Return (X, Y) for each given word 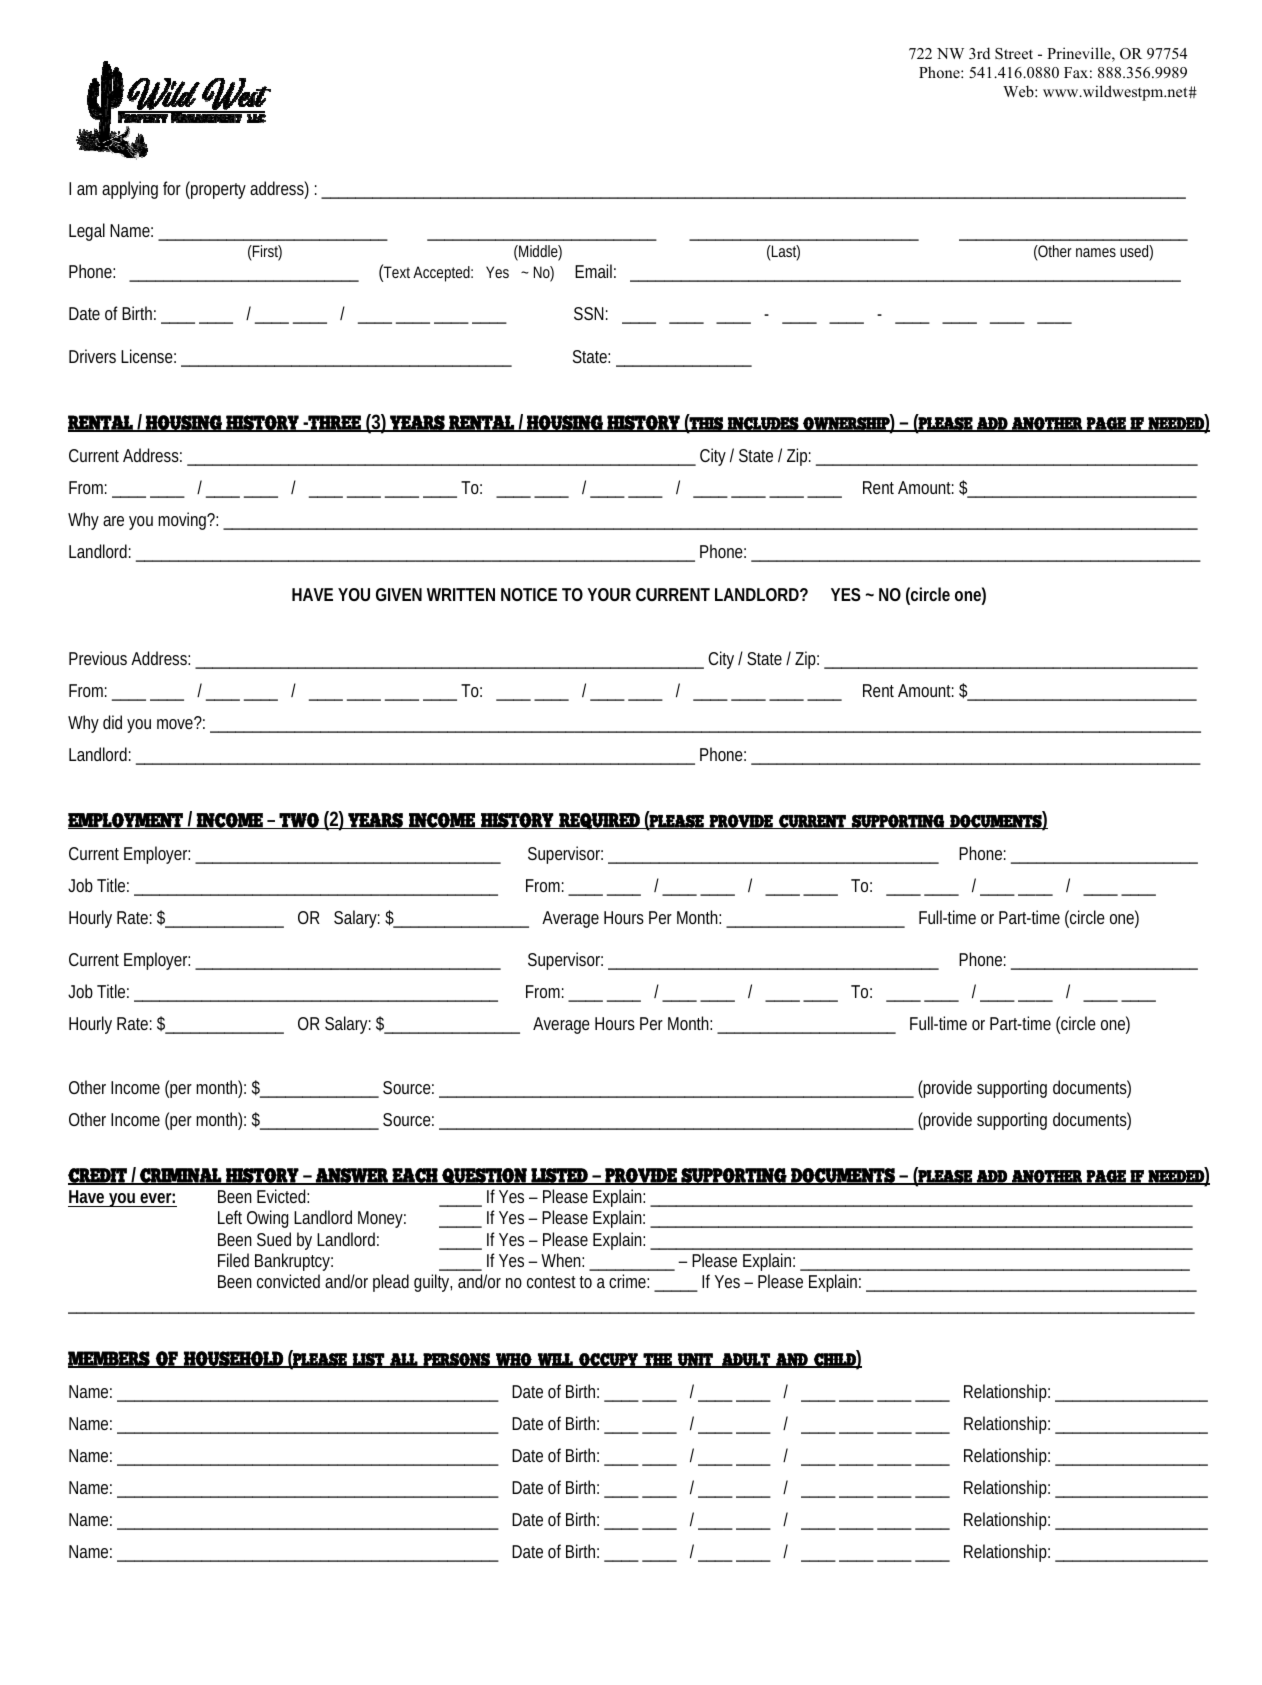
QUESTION (484, 1176)
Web (1019, 91)
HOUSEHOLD (233, 1359)
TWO (299, 821)
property (217, 190)
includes (763, 424)
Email (593, 271)
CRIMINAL (180, 1176)
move (175, 724)
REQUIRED (599, 821)
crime (627, 1281)
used (1135, 251)
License (147, 356)
